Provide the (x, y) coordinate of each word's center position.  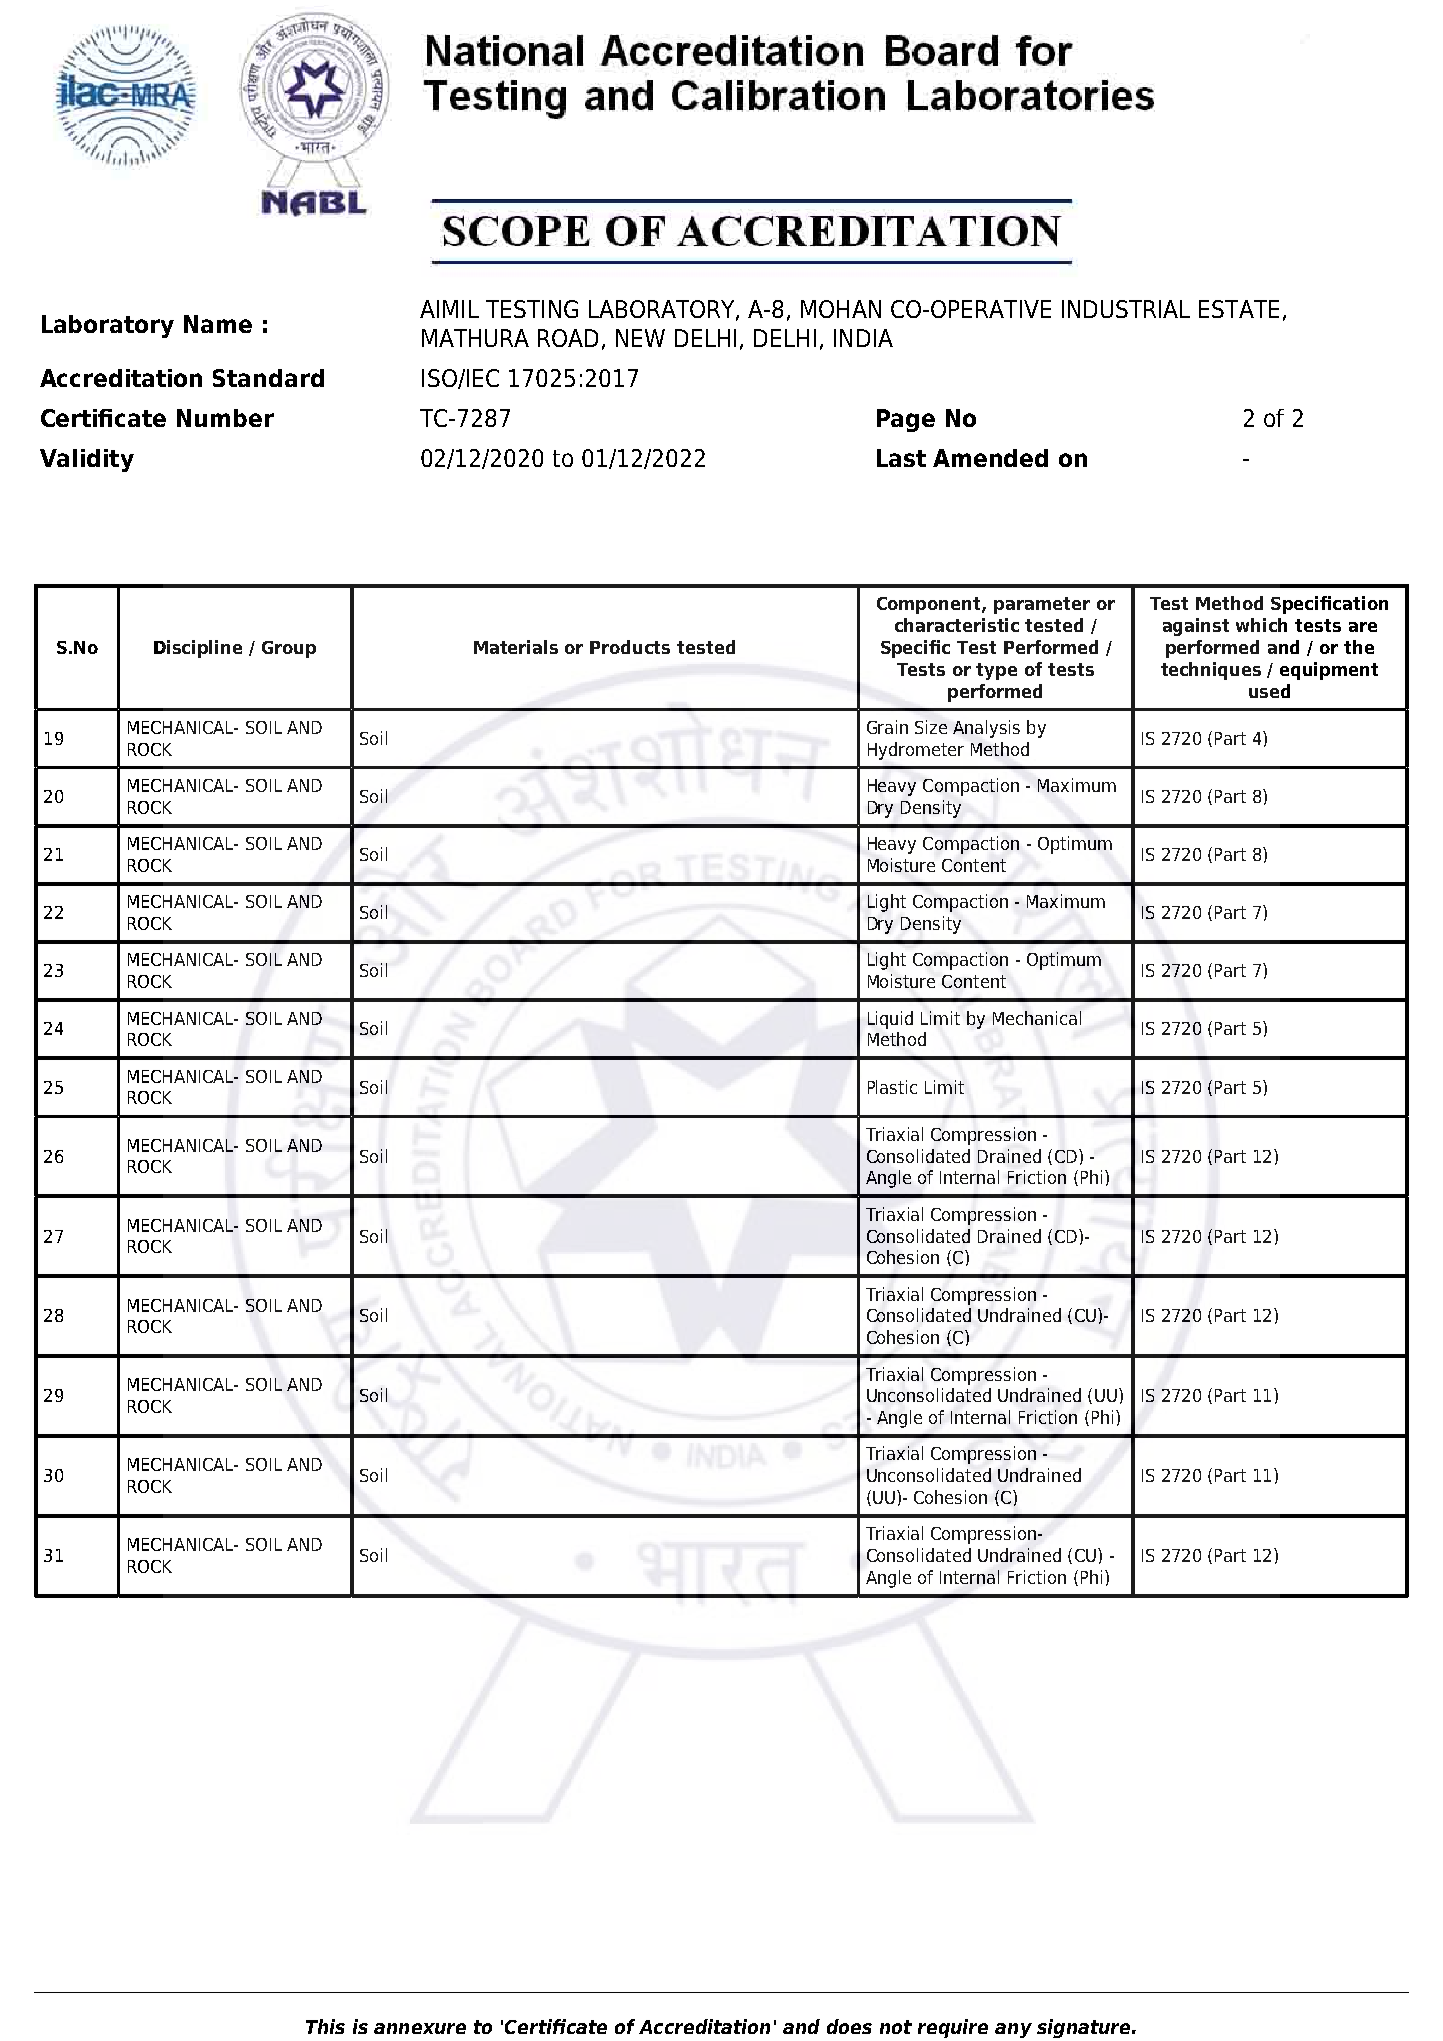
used (1269, 691)
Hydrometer (916, 751)
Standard (268, 378)
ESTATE (1239, 309)
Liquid (890, 1020)
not (896, 2027)
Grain (887, 727)
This (325, 2026)
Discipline (198, 649)
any (1013, 2030)
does (849, 2026)
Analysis (986, 729)
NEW (640, 338)
